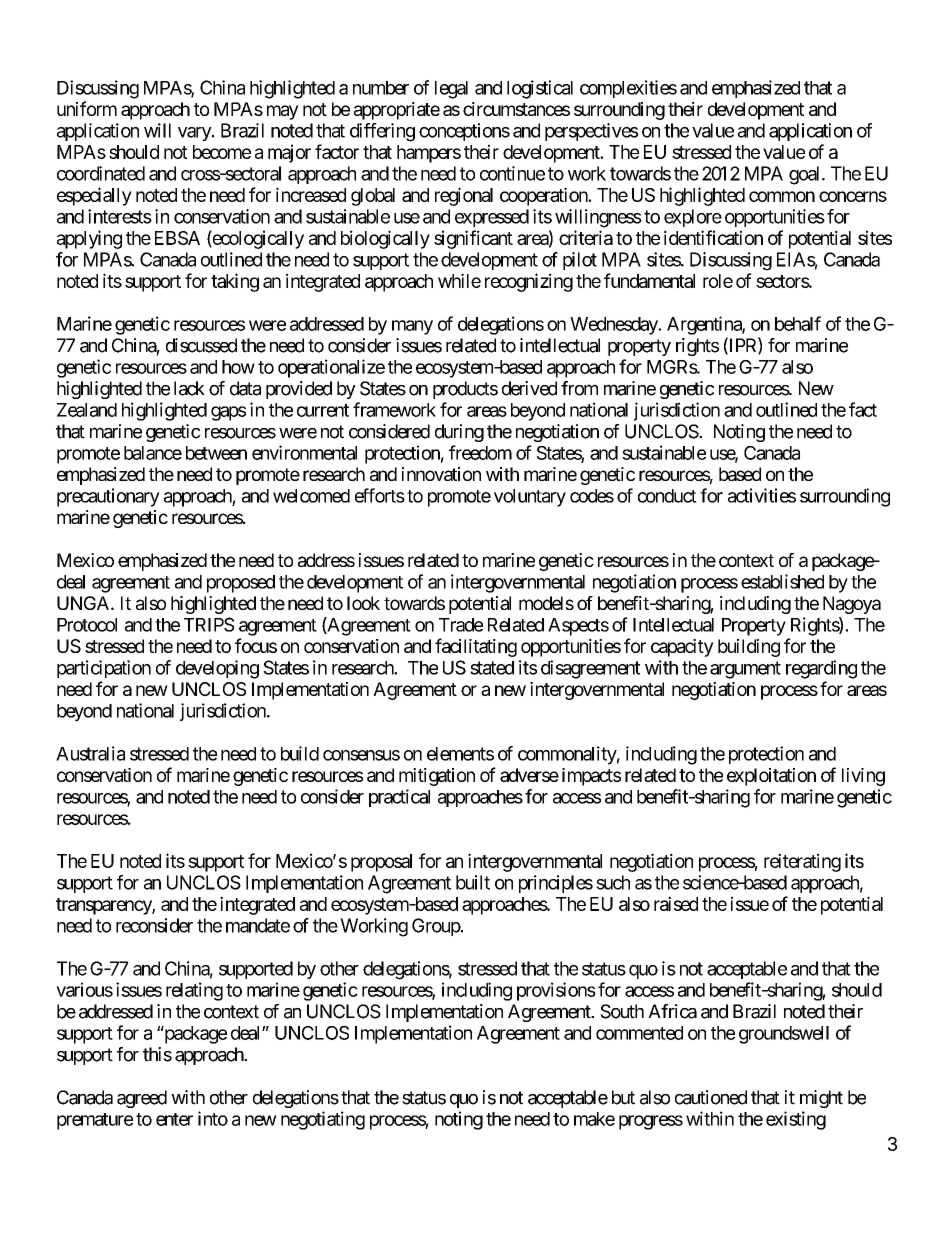  Describe the element at coordinates (623, 1097) in the screenshot. I see `but` at that location.
